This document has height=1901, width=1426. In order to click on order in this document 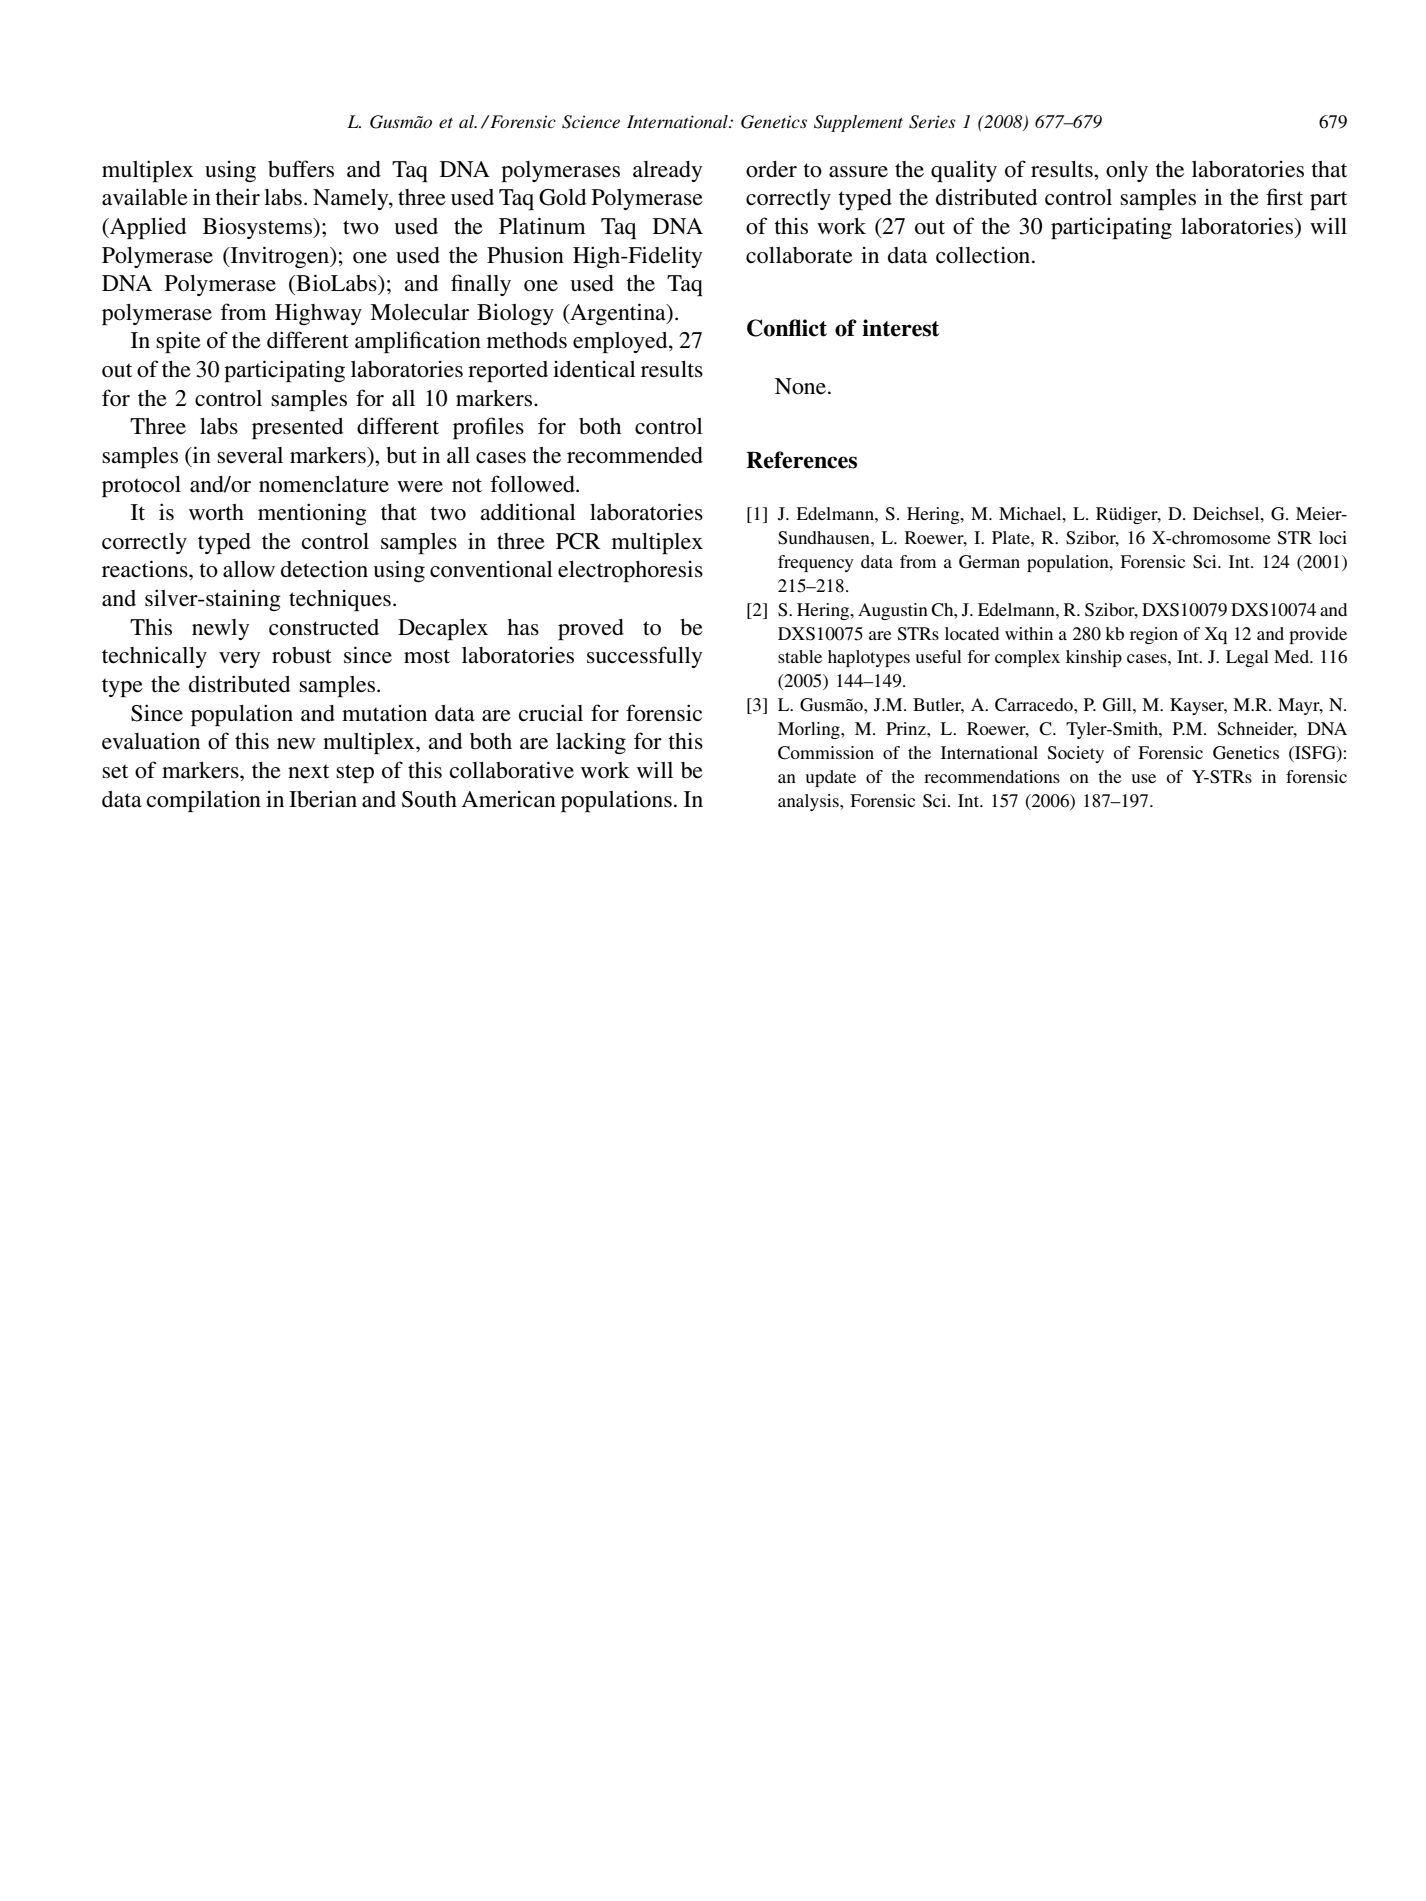, I will do `click(771, 169)`.
